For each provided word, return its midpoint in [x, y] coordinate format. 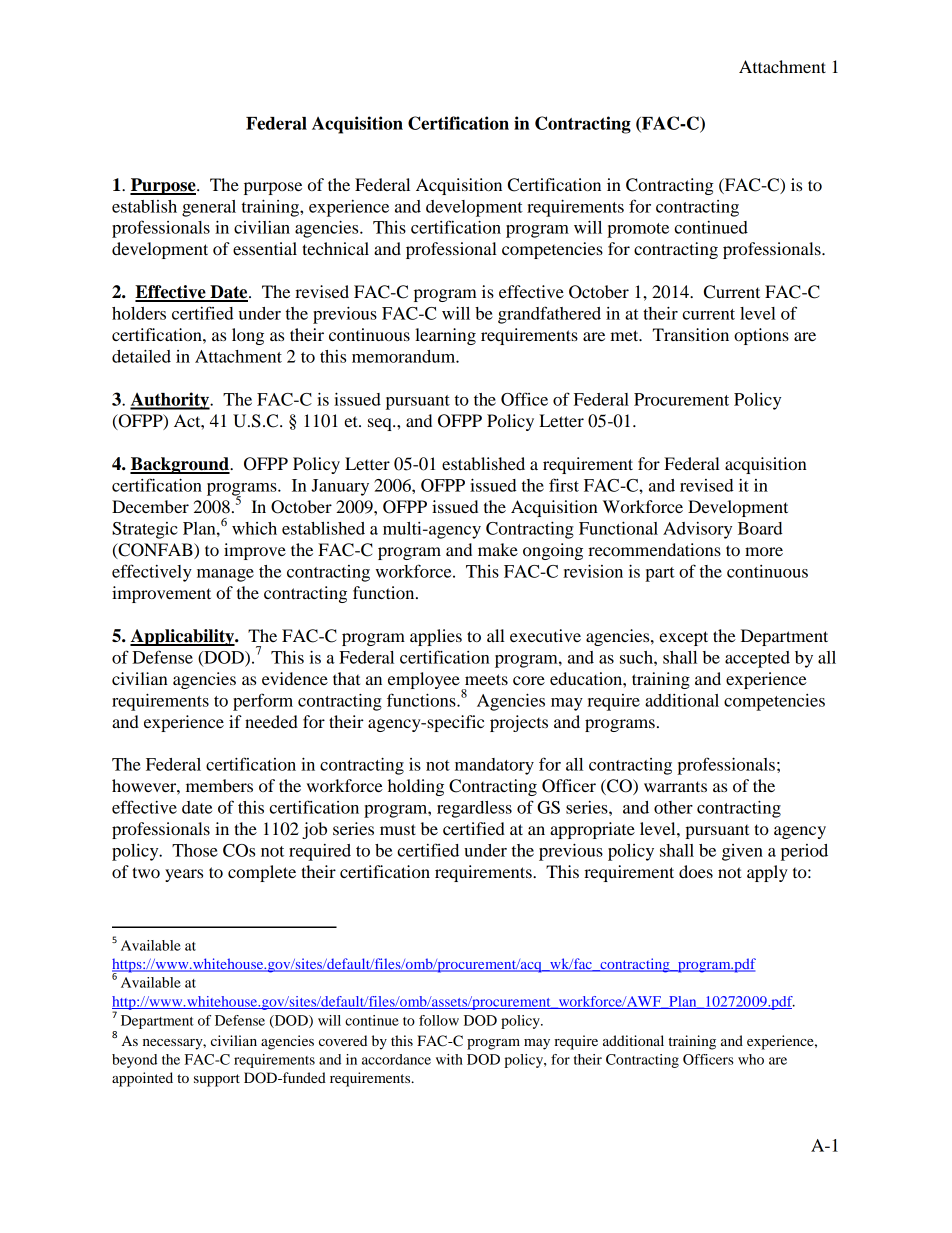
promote [638, 230]
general [209, 208]
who [751, 1059]
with [449, 1059]
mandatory [494, 766]
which [254, 528]
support [217, 1080]
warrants [675, 786]
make [498, 549]
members [219, 785]
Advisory [697, 530]
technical [335, 248]
